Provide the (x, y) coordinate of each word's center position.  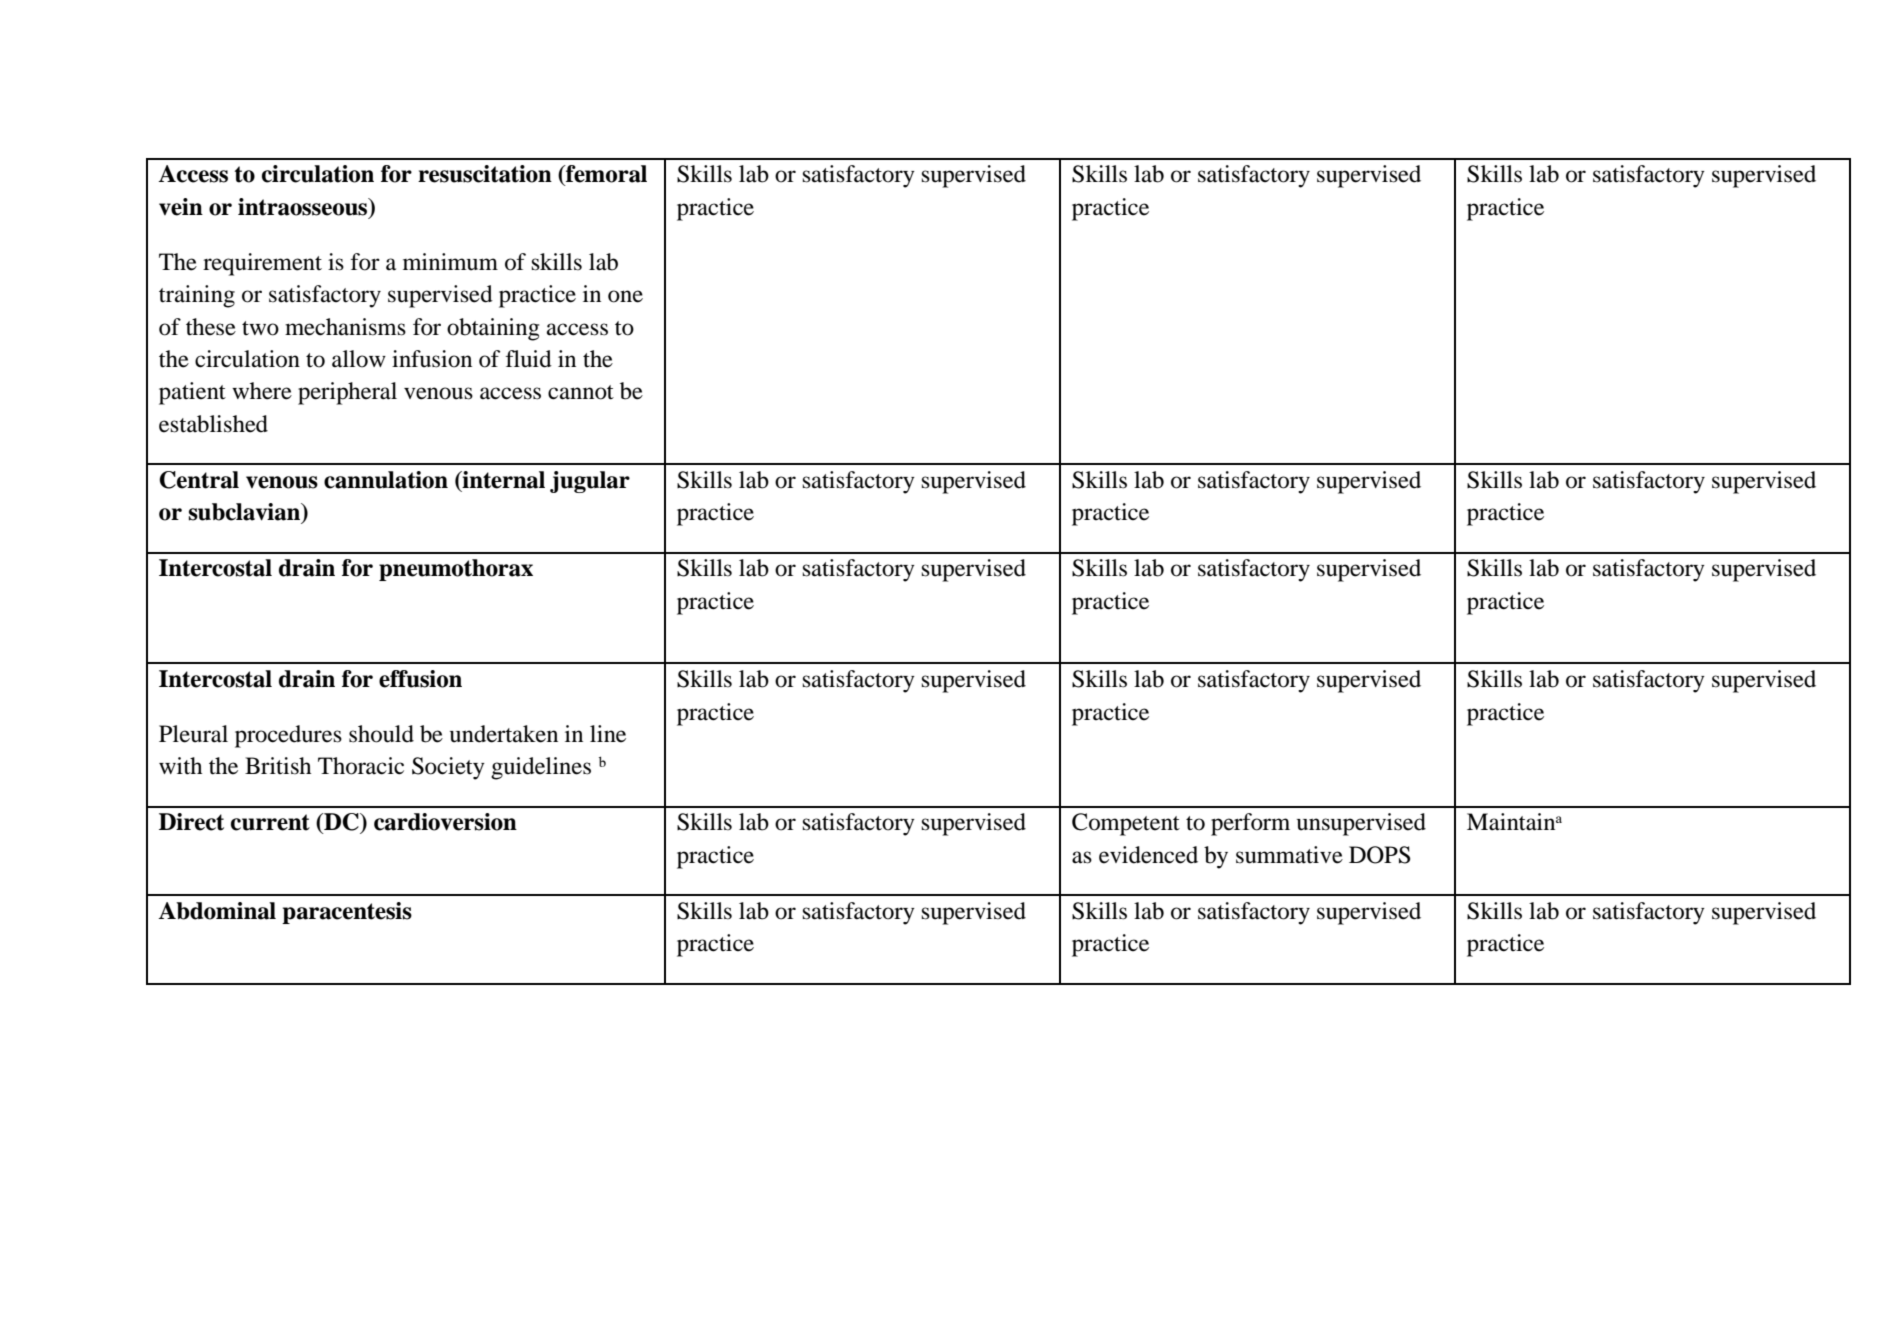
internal (503, 480)
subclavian (245, 512)
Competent (1126, 824)
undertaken (504, 734)
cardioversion (445, 822)
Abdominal (217, 911)
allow (359, 359)
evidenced (1148, 855)
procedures (288, 736)
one (625, 296)
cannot (581, 392)
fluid (529, 359)
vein (181, 207)
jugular (590, 482)
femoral (605, 174)
